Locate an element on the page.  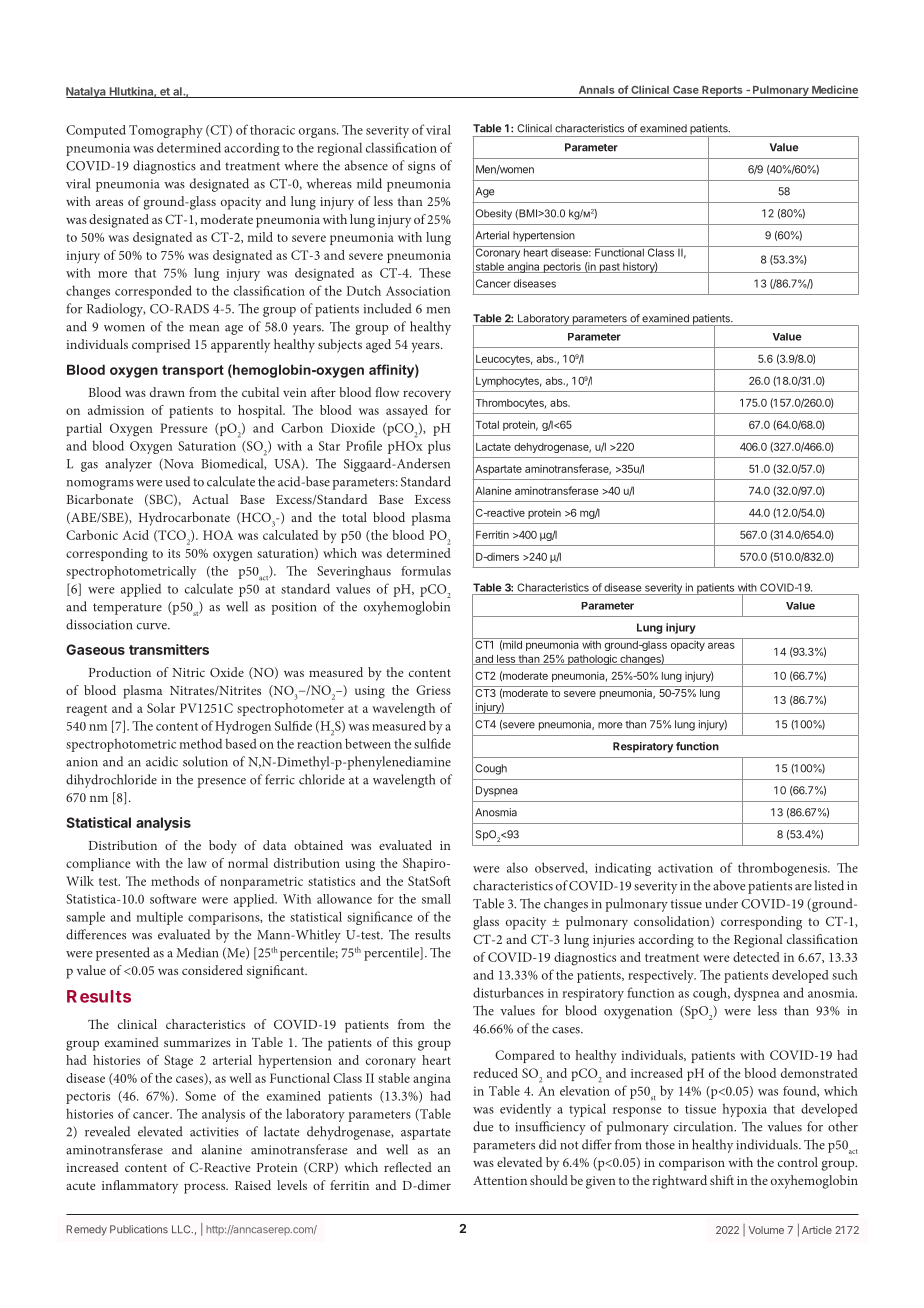
signs is located at coordinates (421, 167).
